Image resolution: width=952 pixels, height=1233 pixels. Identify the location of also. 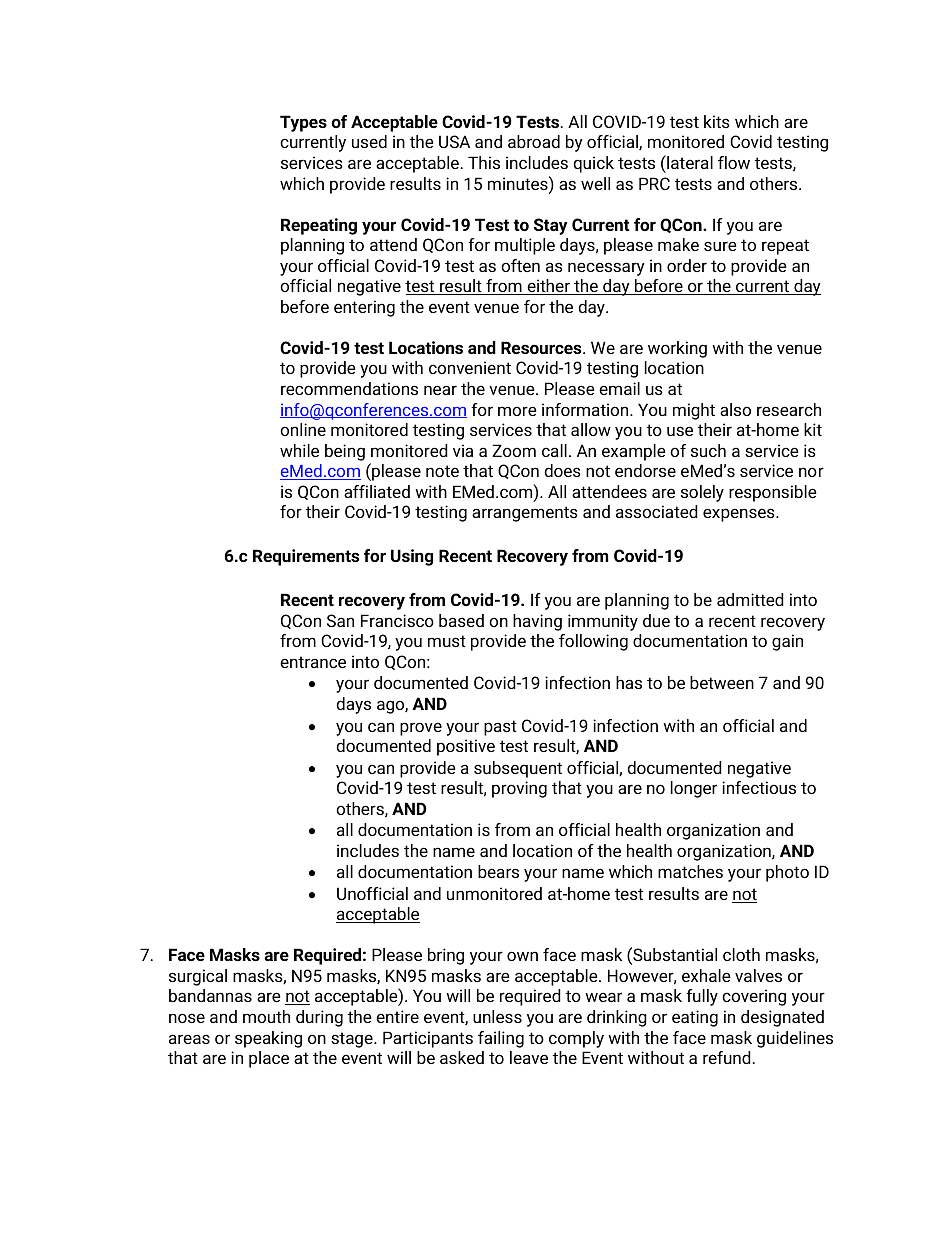
(735, 409).
